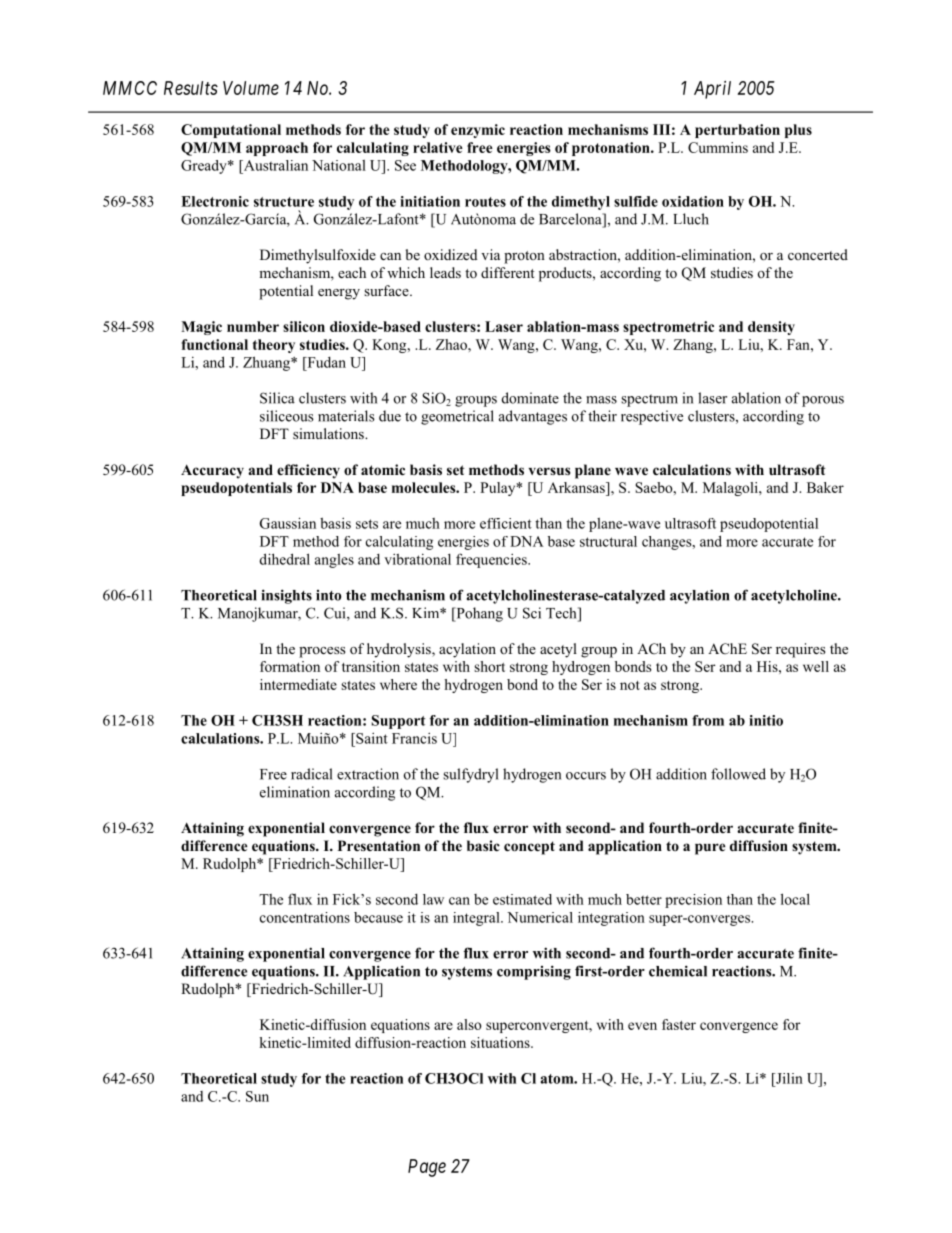  What do you see at coordinates (257, 1096) in the image?
I see `Sun` at bounding box center [257, 1096].
